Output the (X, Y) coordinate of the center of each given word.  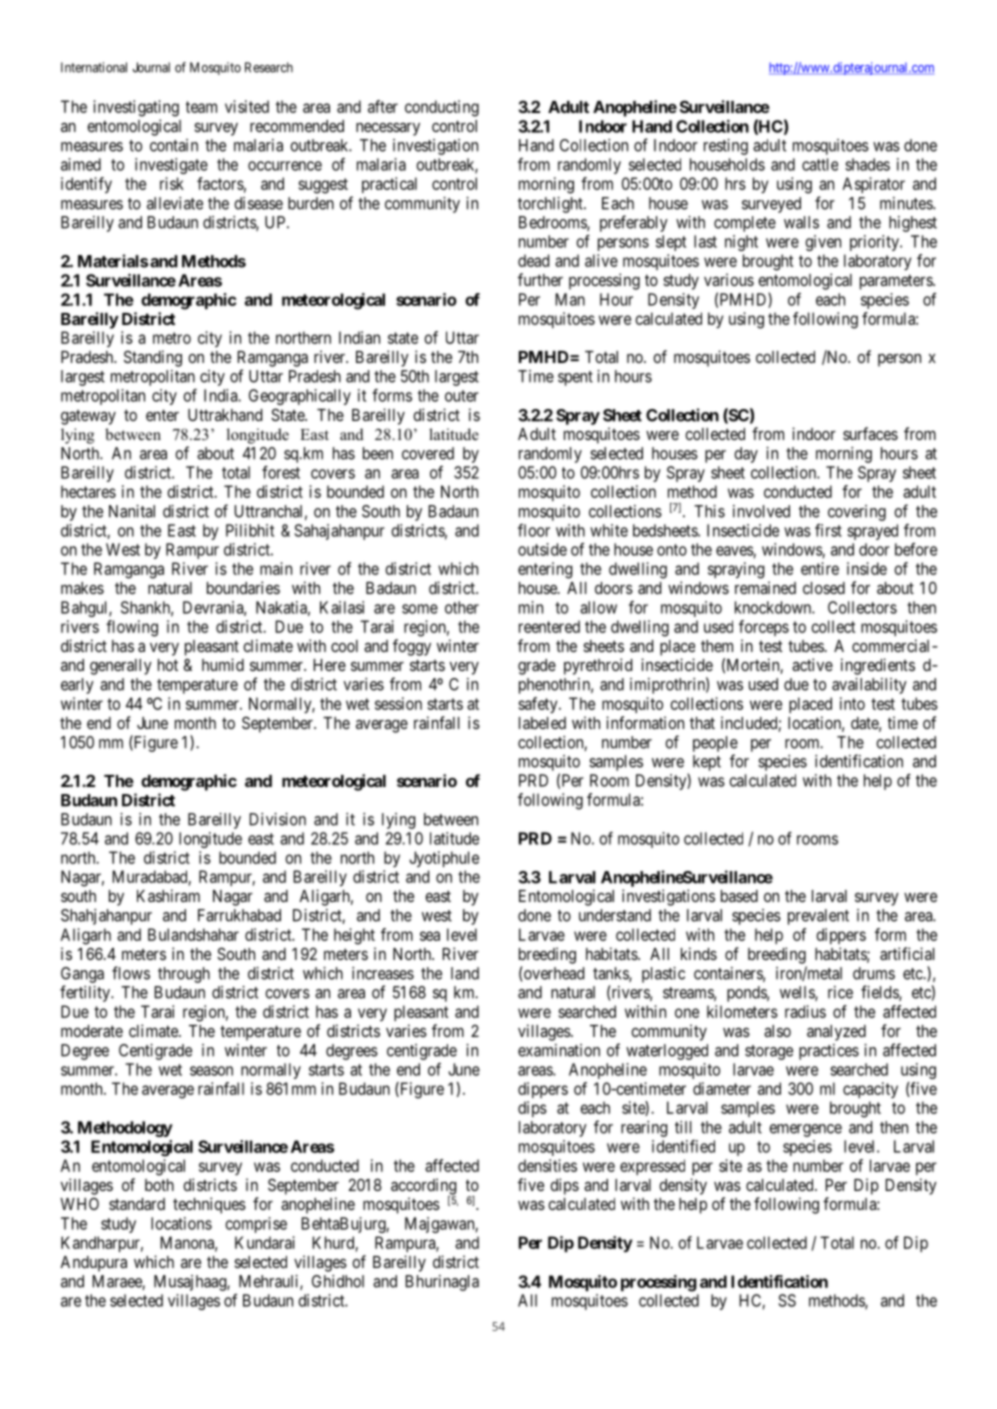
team (201, 107)
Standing (153, 358)
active (812, 664)
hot (168, 665)
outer (461, 396)
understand (615, 915)
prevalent (818, 917)
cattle (820, 164)
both (159, 1185)
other (462, 607)
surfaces (870, 433)
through (184, 975)
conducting (442, 108)
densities (547, 1165)
